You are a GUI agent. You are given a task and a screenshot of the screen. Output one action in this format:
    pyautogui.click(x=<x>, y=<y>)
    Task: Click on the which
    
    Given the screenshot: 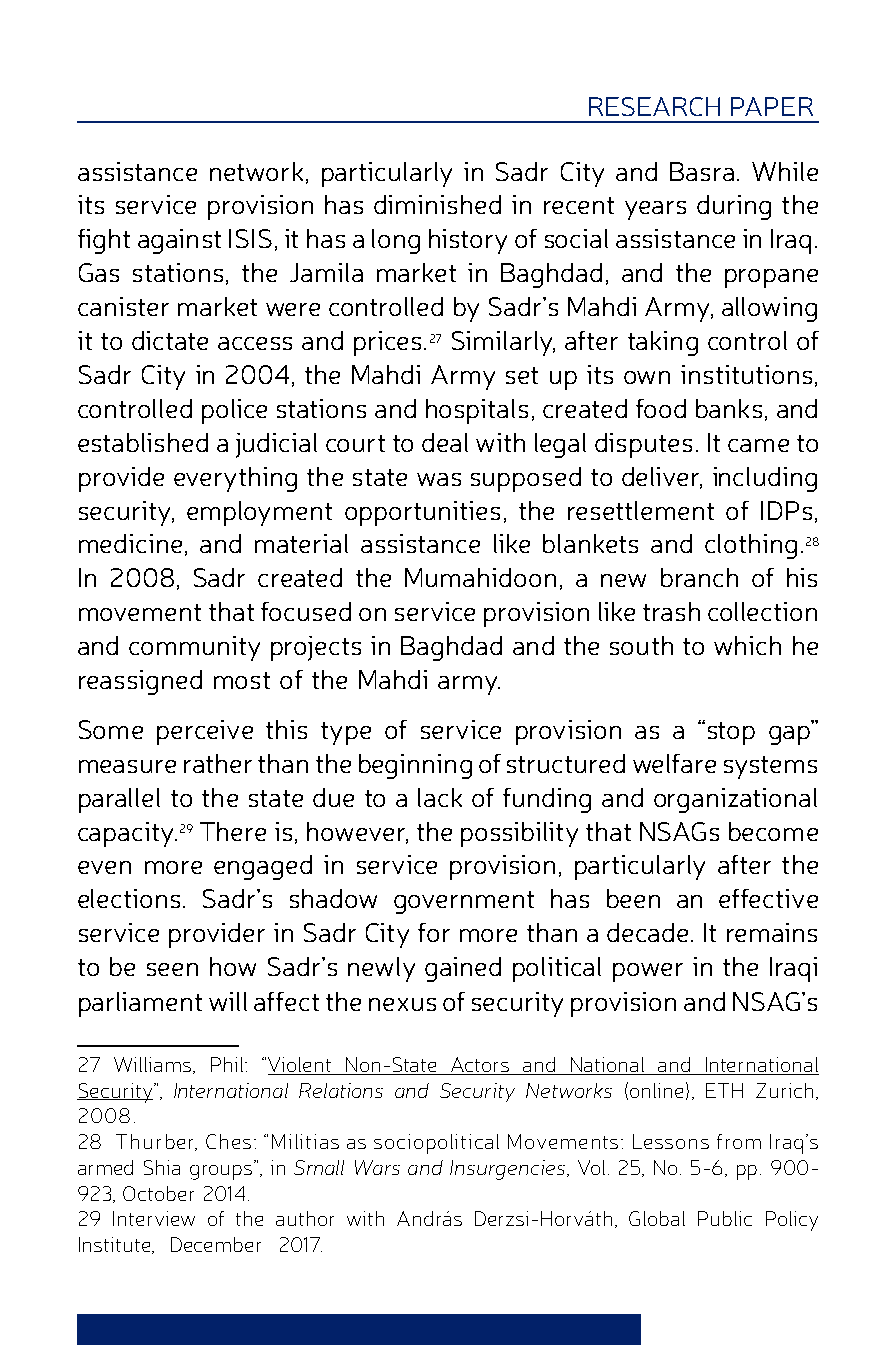 What is the action you would take?
    pyautogui.click(x=747, y=645)
